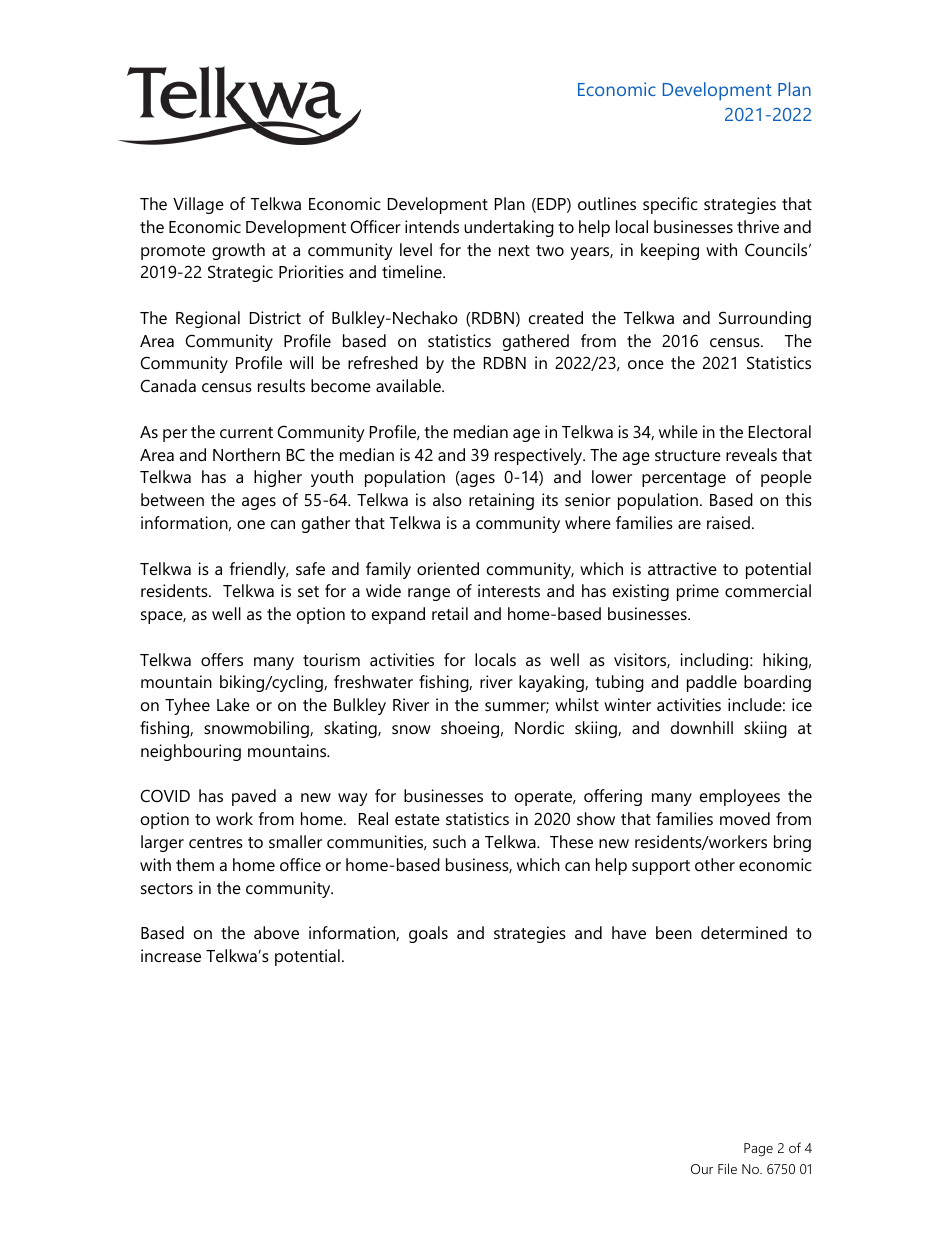  I want to click on increase, so click(171, 955).
